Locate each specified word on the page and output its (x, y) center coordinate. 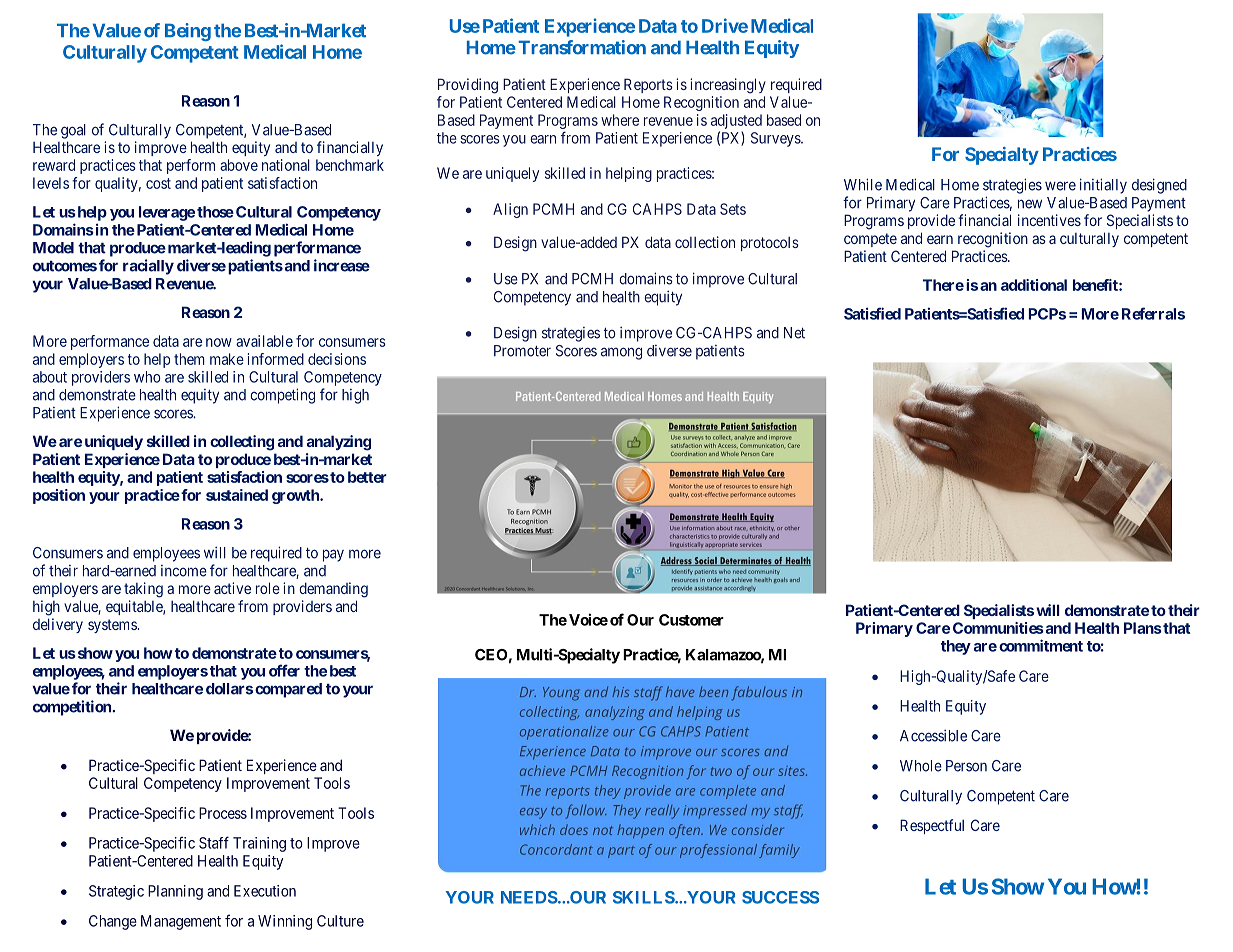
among (621, 353)
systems (113, 626)
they (956, 647)
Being (188, 32)
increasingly (728, 86)
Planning (175, 892)
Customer (691, 620)
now (219, 342)
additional (1034, 285)
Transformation (582, 47)
